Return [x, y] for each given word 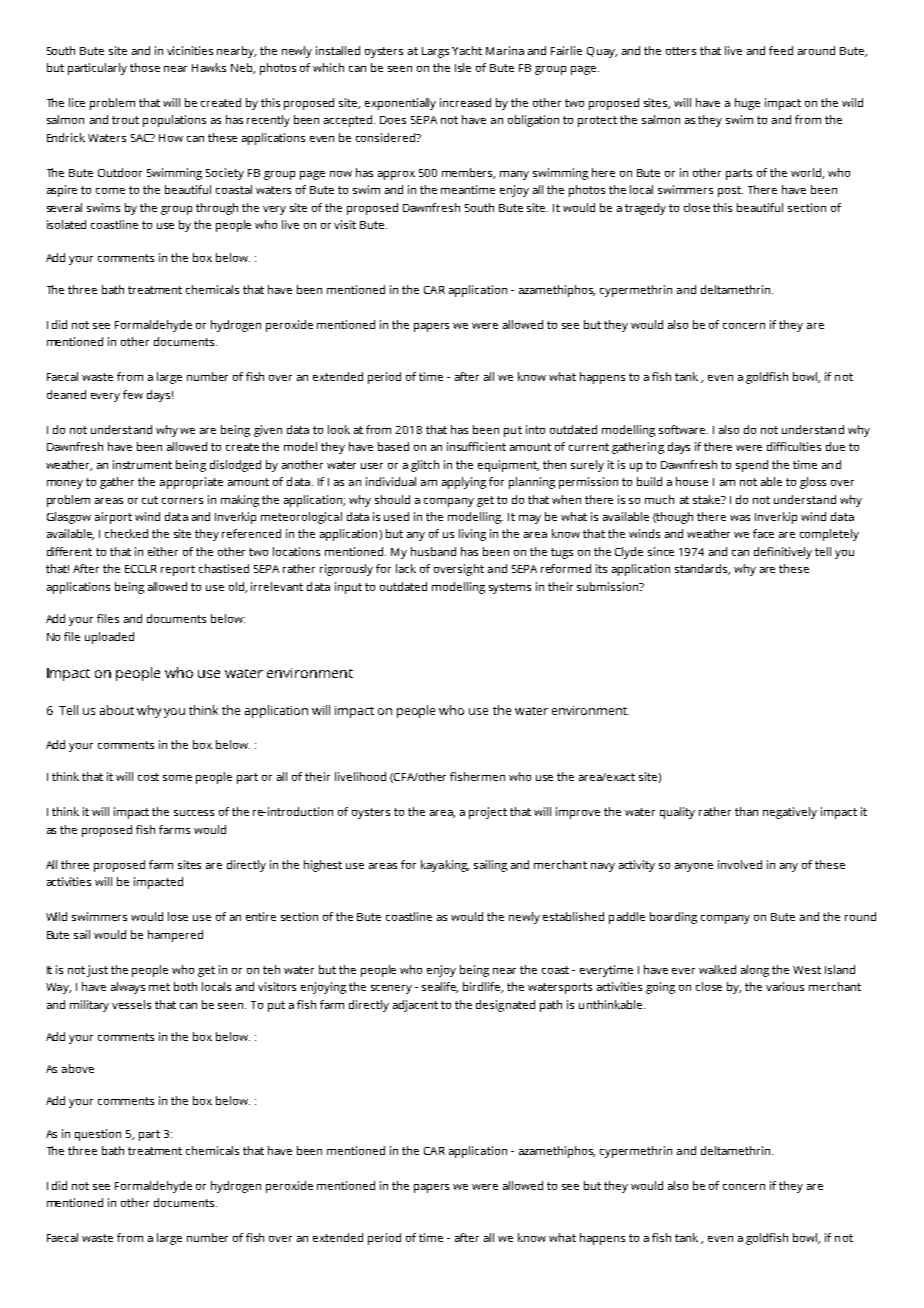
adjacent [415, 1006]
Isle [463, 67]
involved [740, 864]
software [683, 429]
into [535, 429]
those [145, 67]
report [178, 570]
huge [747, 104]
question [98, 1135]
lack [406, 568]
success [194, 813]
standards [702, 569]
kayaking [445, 866]
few [133, 394]
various [785, 986]
